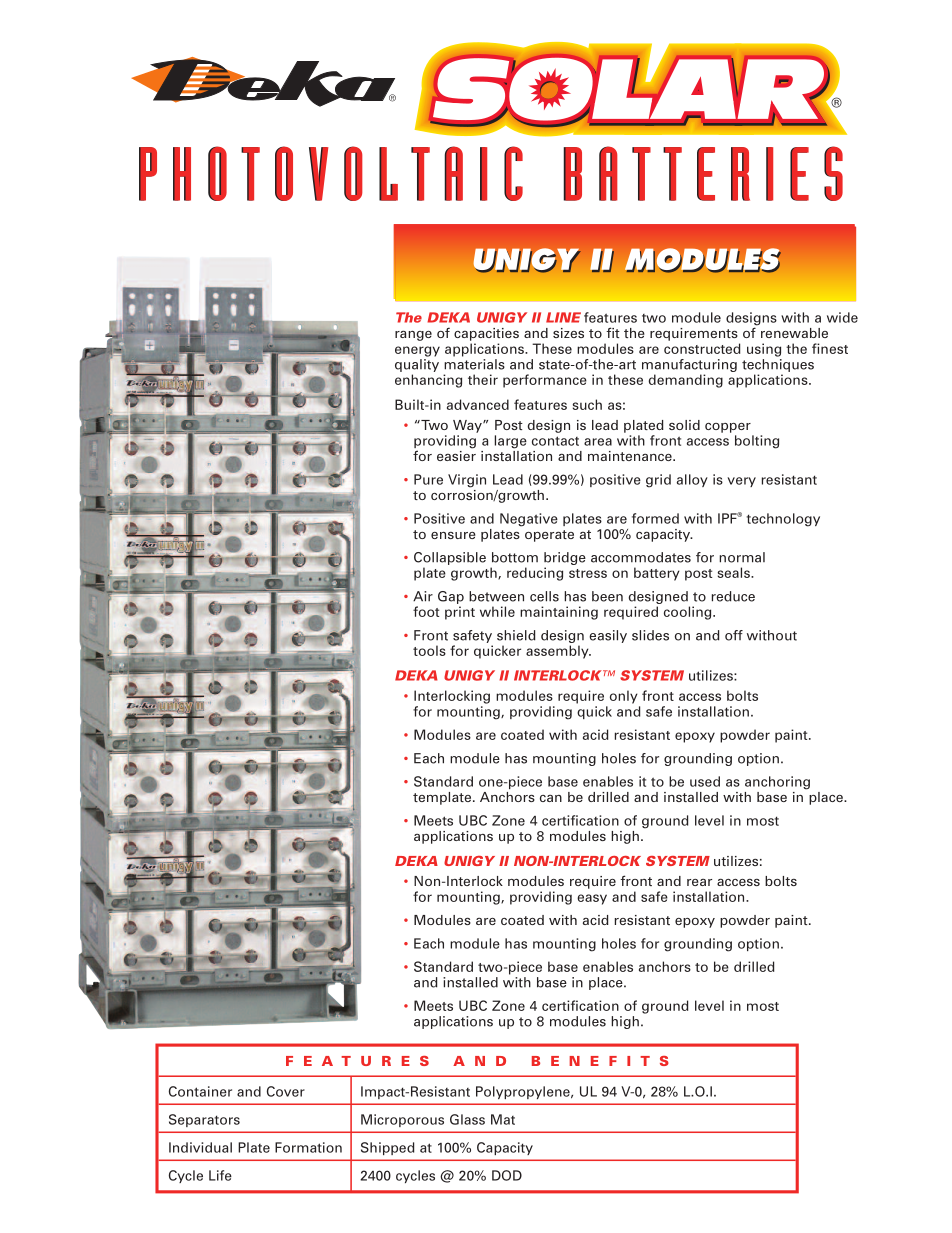 This screenshot has width=952, height=1233. What do you see at coordinates (764, 350) in the screenshot?
I see `using` at bounding box center [764, 350].
